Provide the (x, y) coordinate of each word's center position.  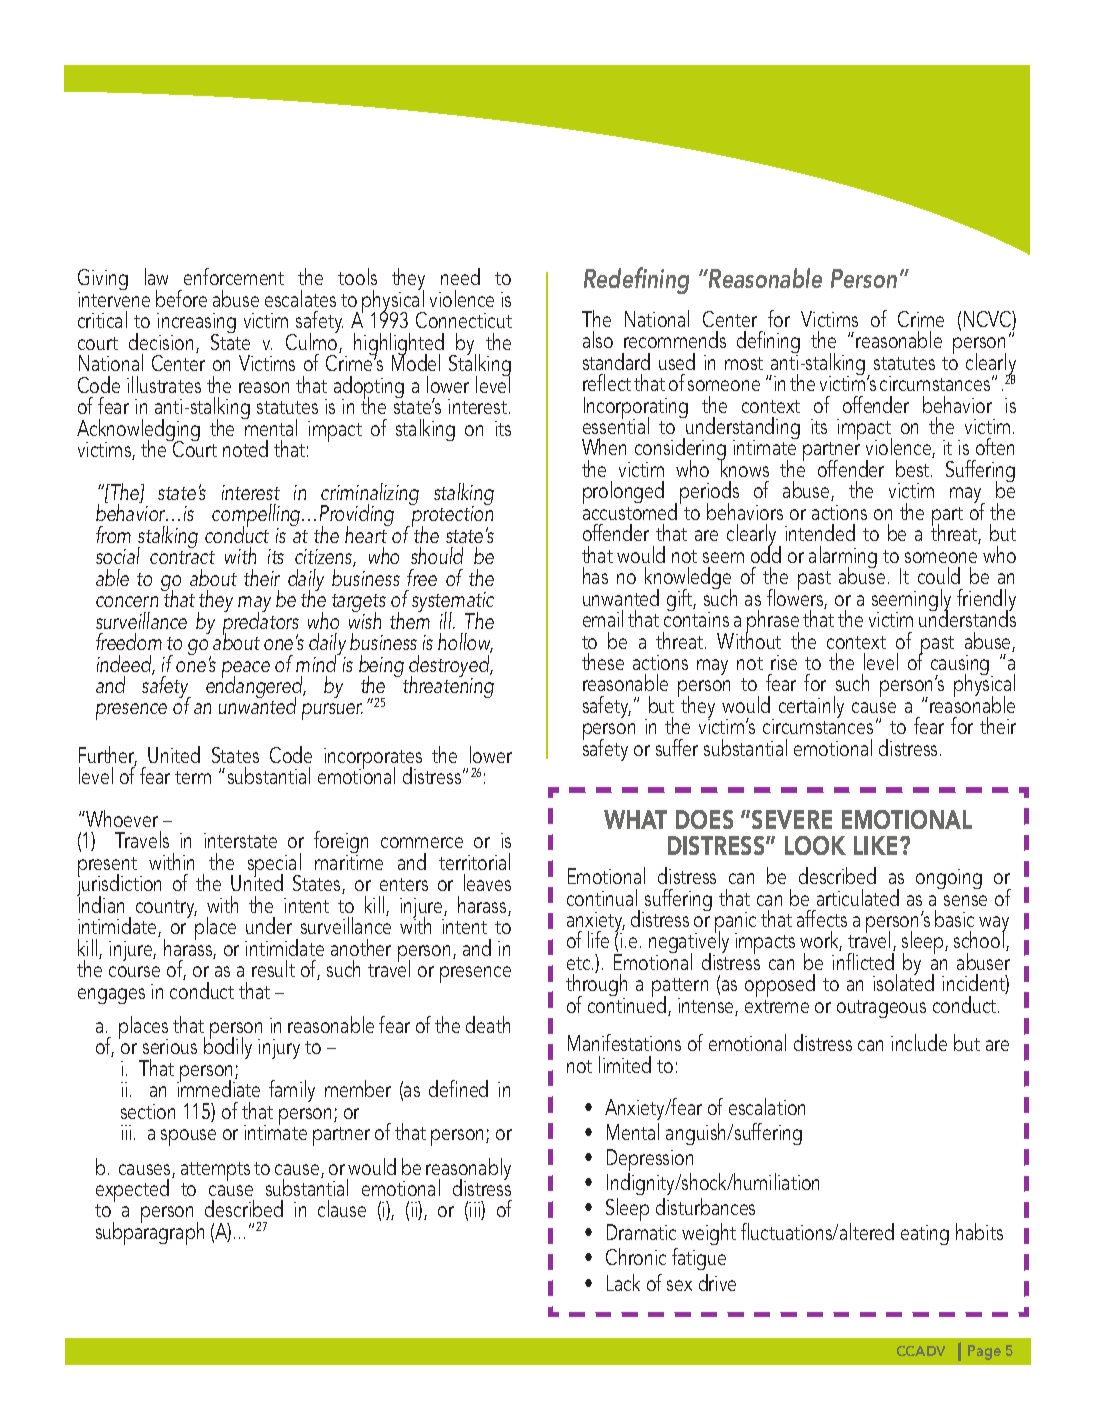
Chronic (636, 1256)
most (744, 363)
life (598, 939)
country (166, 909)
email (603, 618)
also (598, 339)
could (939, 575)
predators (261, 624)
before (181, 298)
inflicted (863, 961)
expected (132, 1192)
